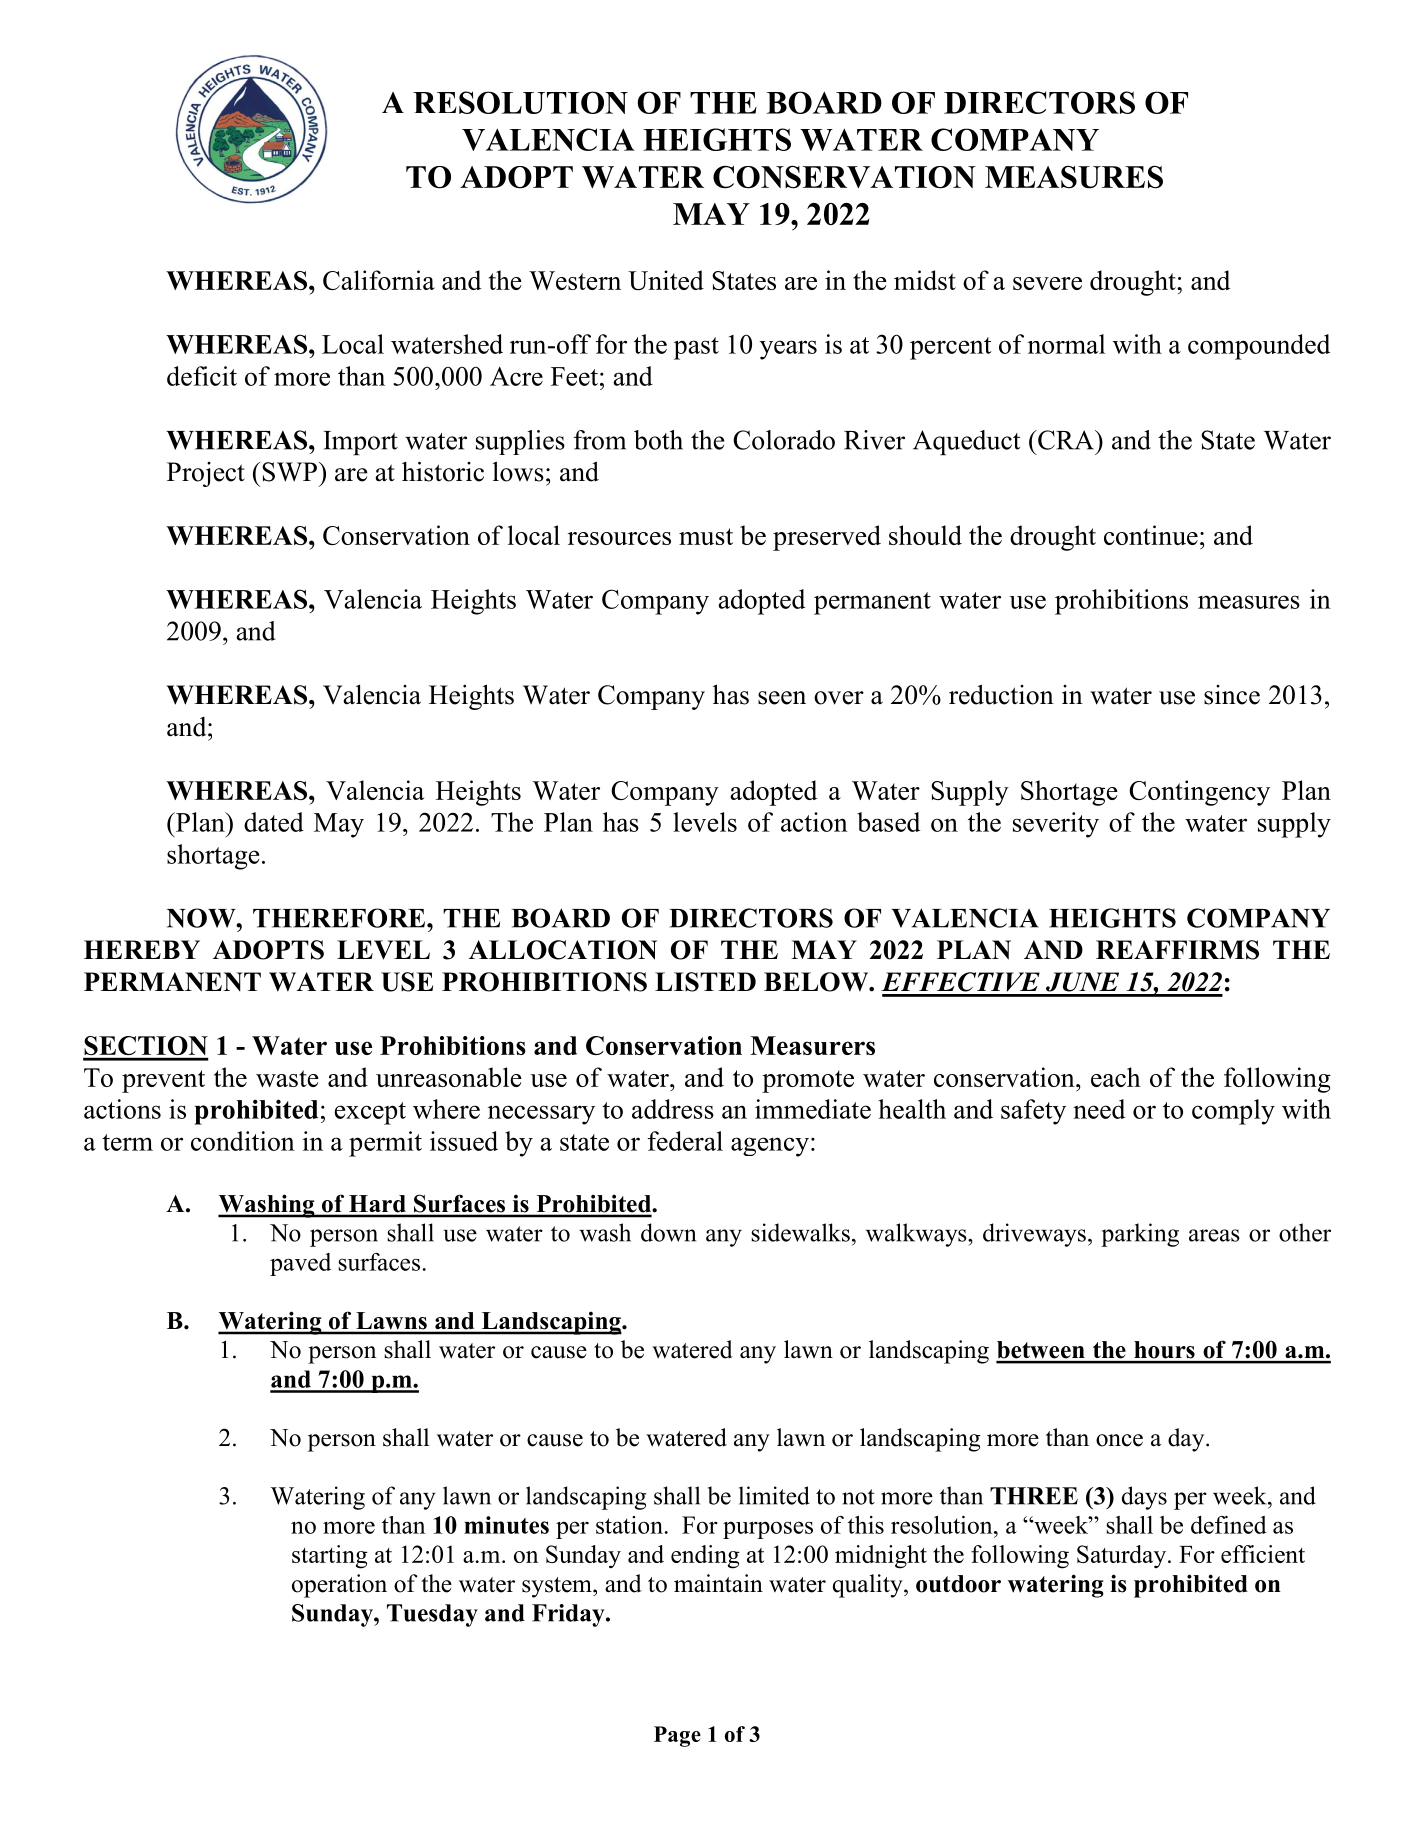 The image size is (1414, 1830). What do you see at coordinates (287, 1078) in the image?
I see `waste` at bounding box center [287, 1078].
